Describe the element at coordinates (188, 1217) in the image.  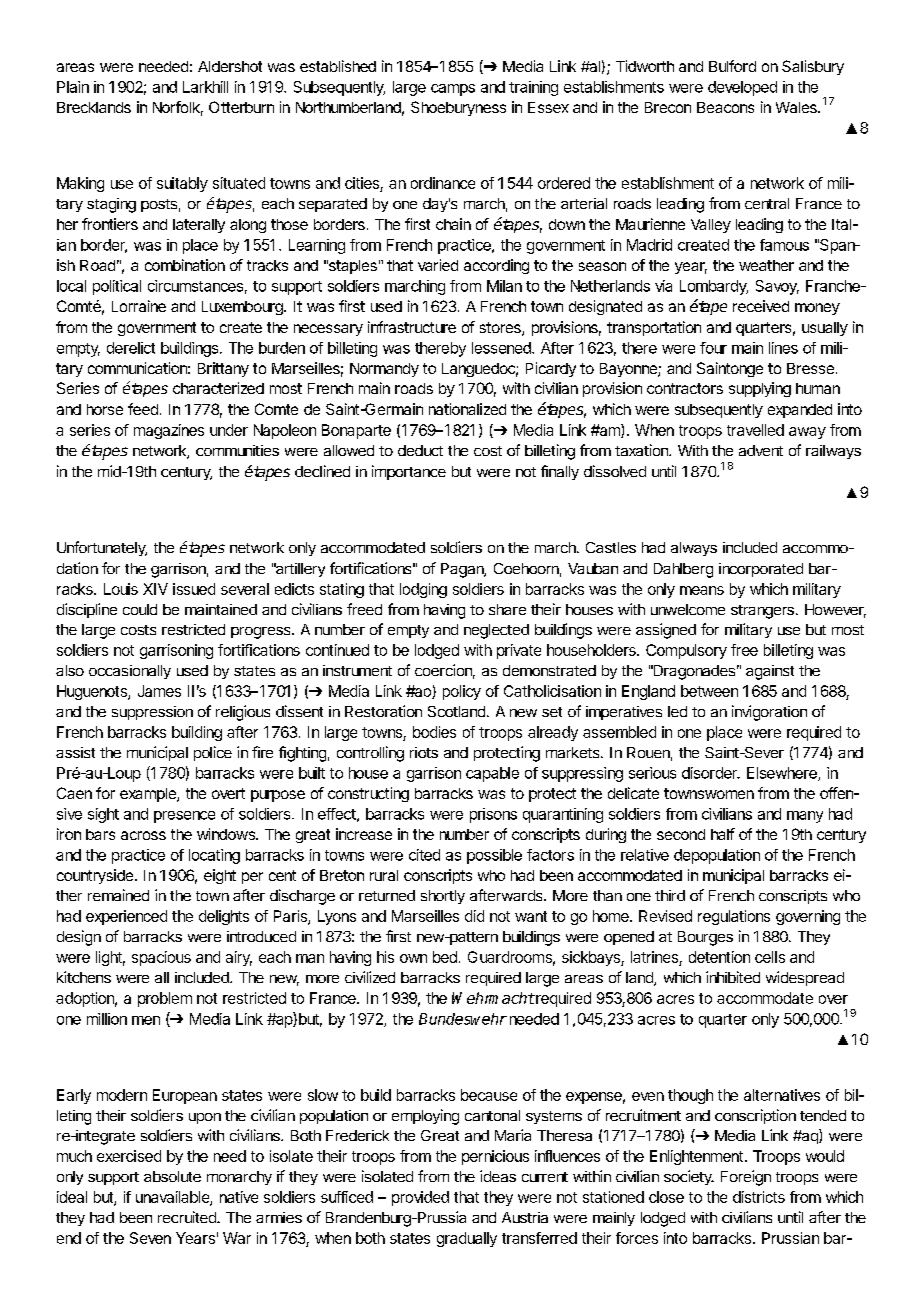
I see `recruited` at that location.
